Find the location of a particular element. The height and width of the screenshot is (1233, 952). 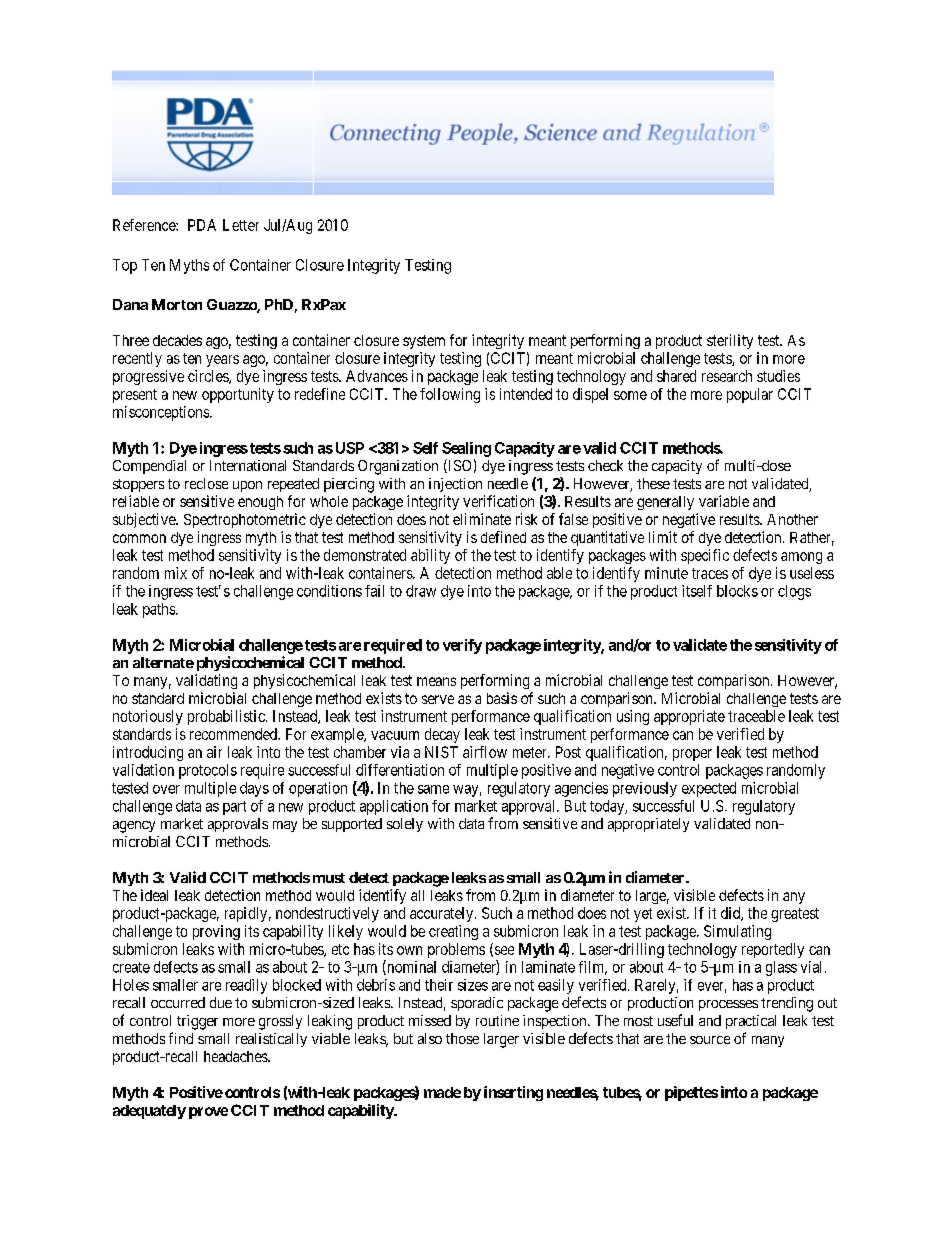

sterility is located at coordinates (730, 341).
